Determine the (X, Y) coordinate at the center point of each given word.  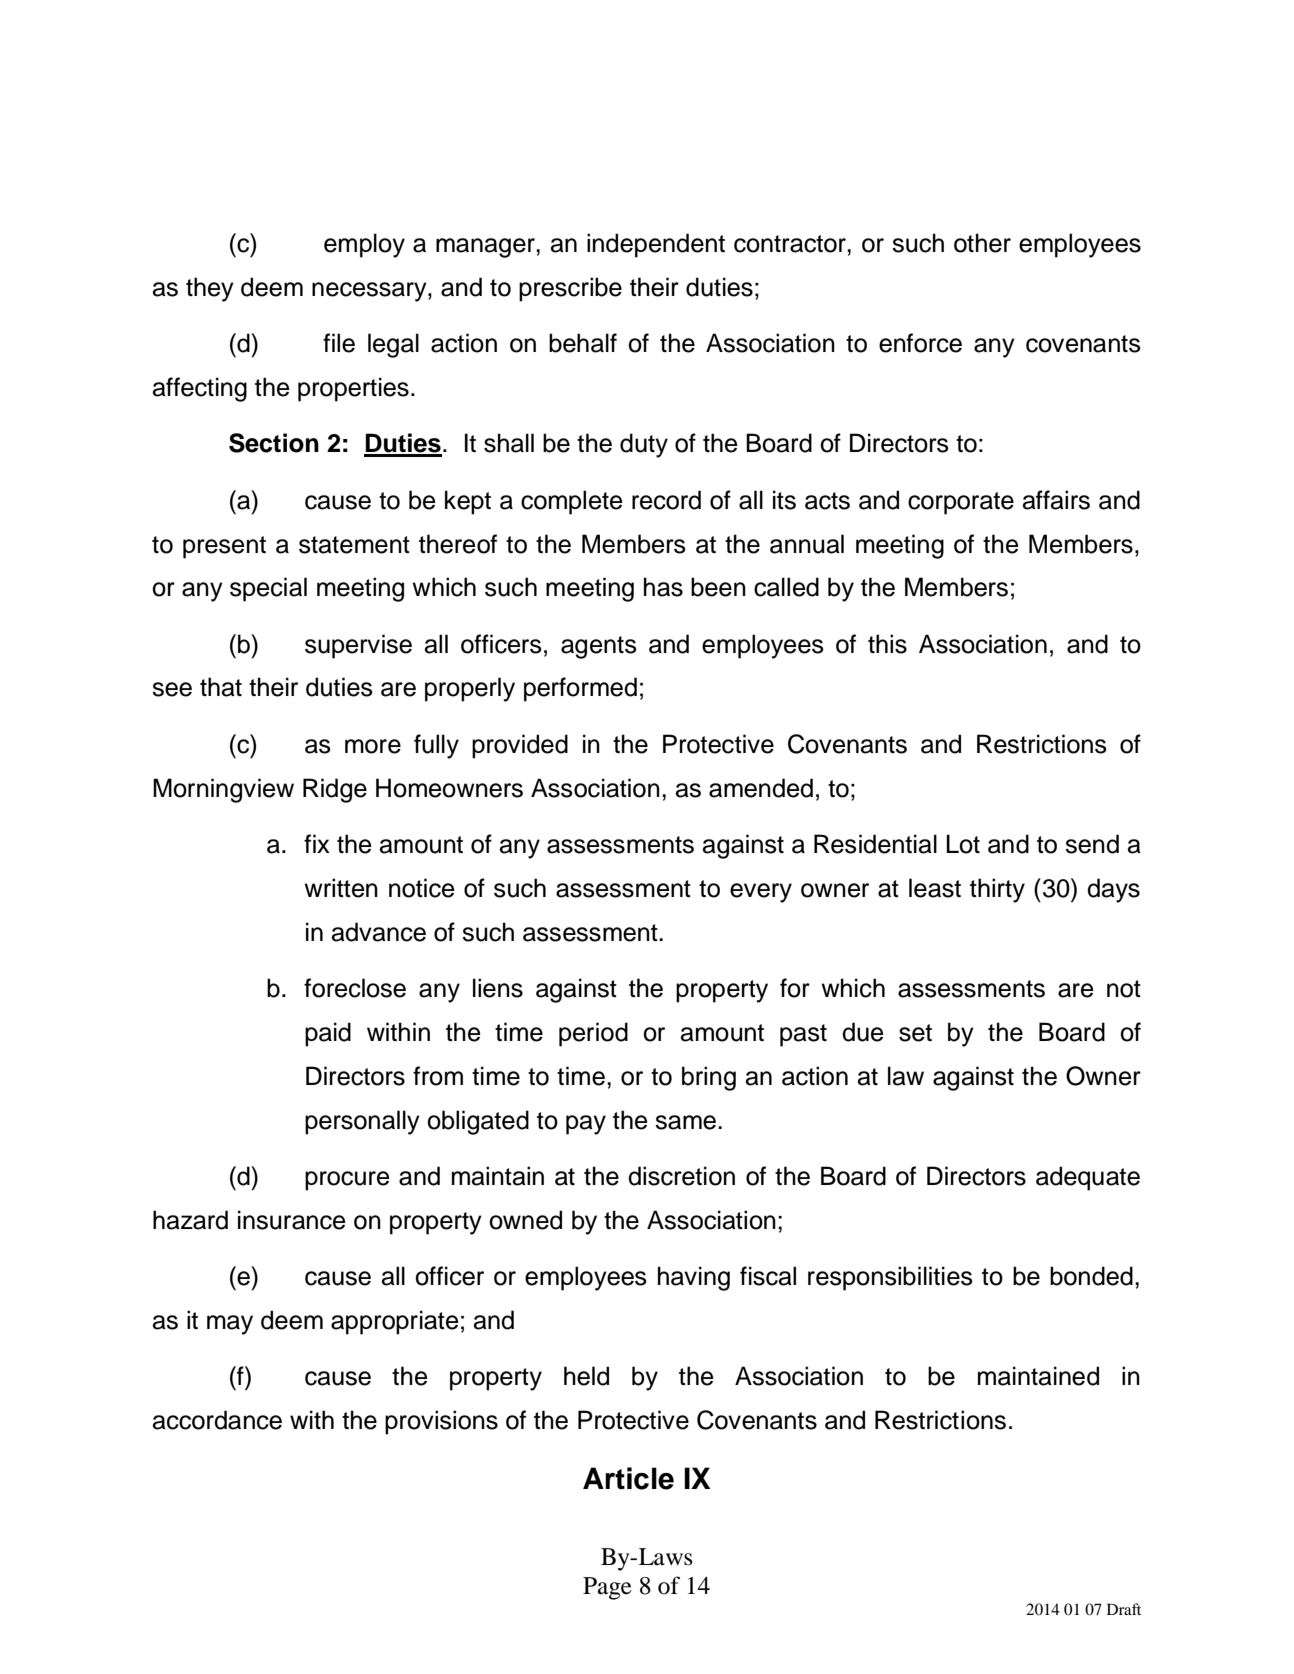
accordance (217, 1420)
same (687, 1122)
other (982, 243)
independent (656, 245)
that (221, 687)
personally (362, 1122)
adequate (1088, 1178)
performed (580, 689)
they (210, 289)
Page (607, 1588)
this (887, 644)
